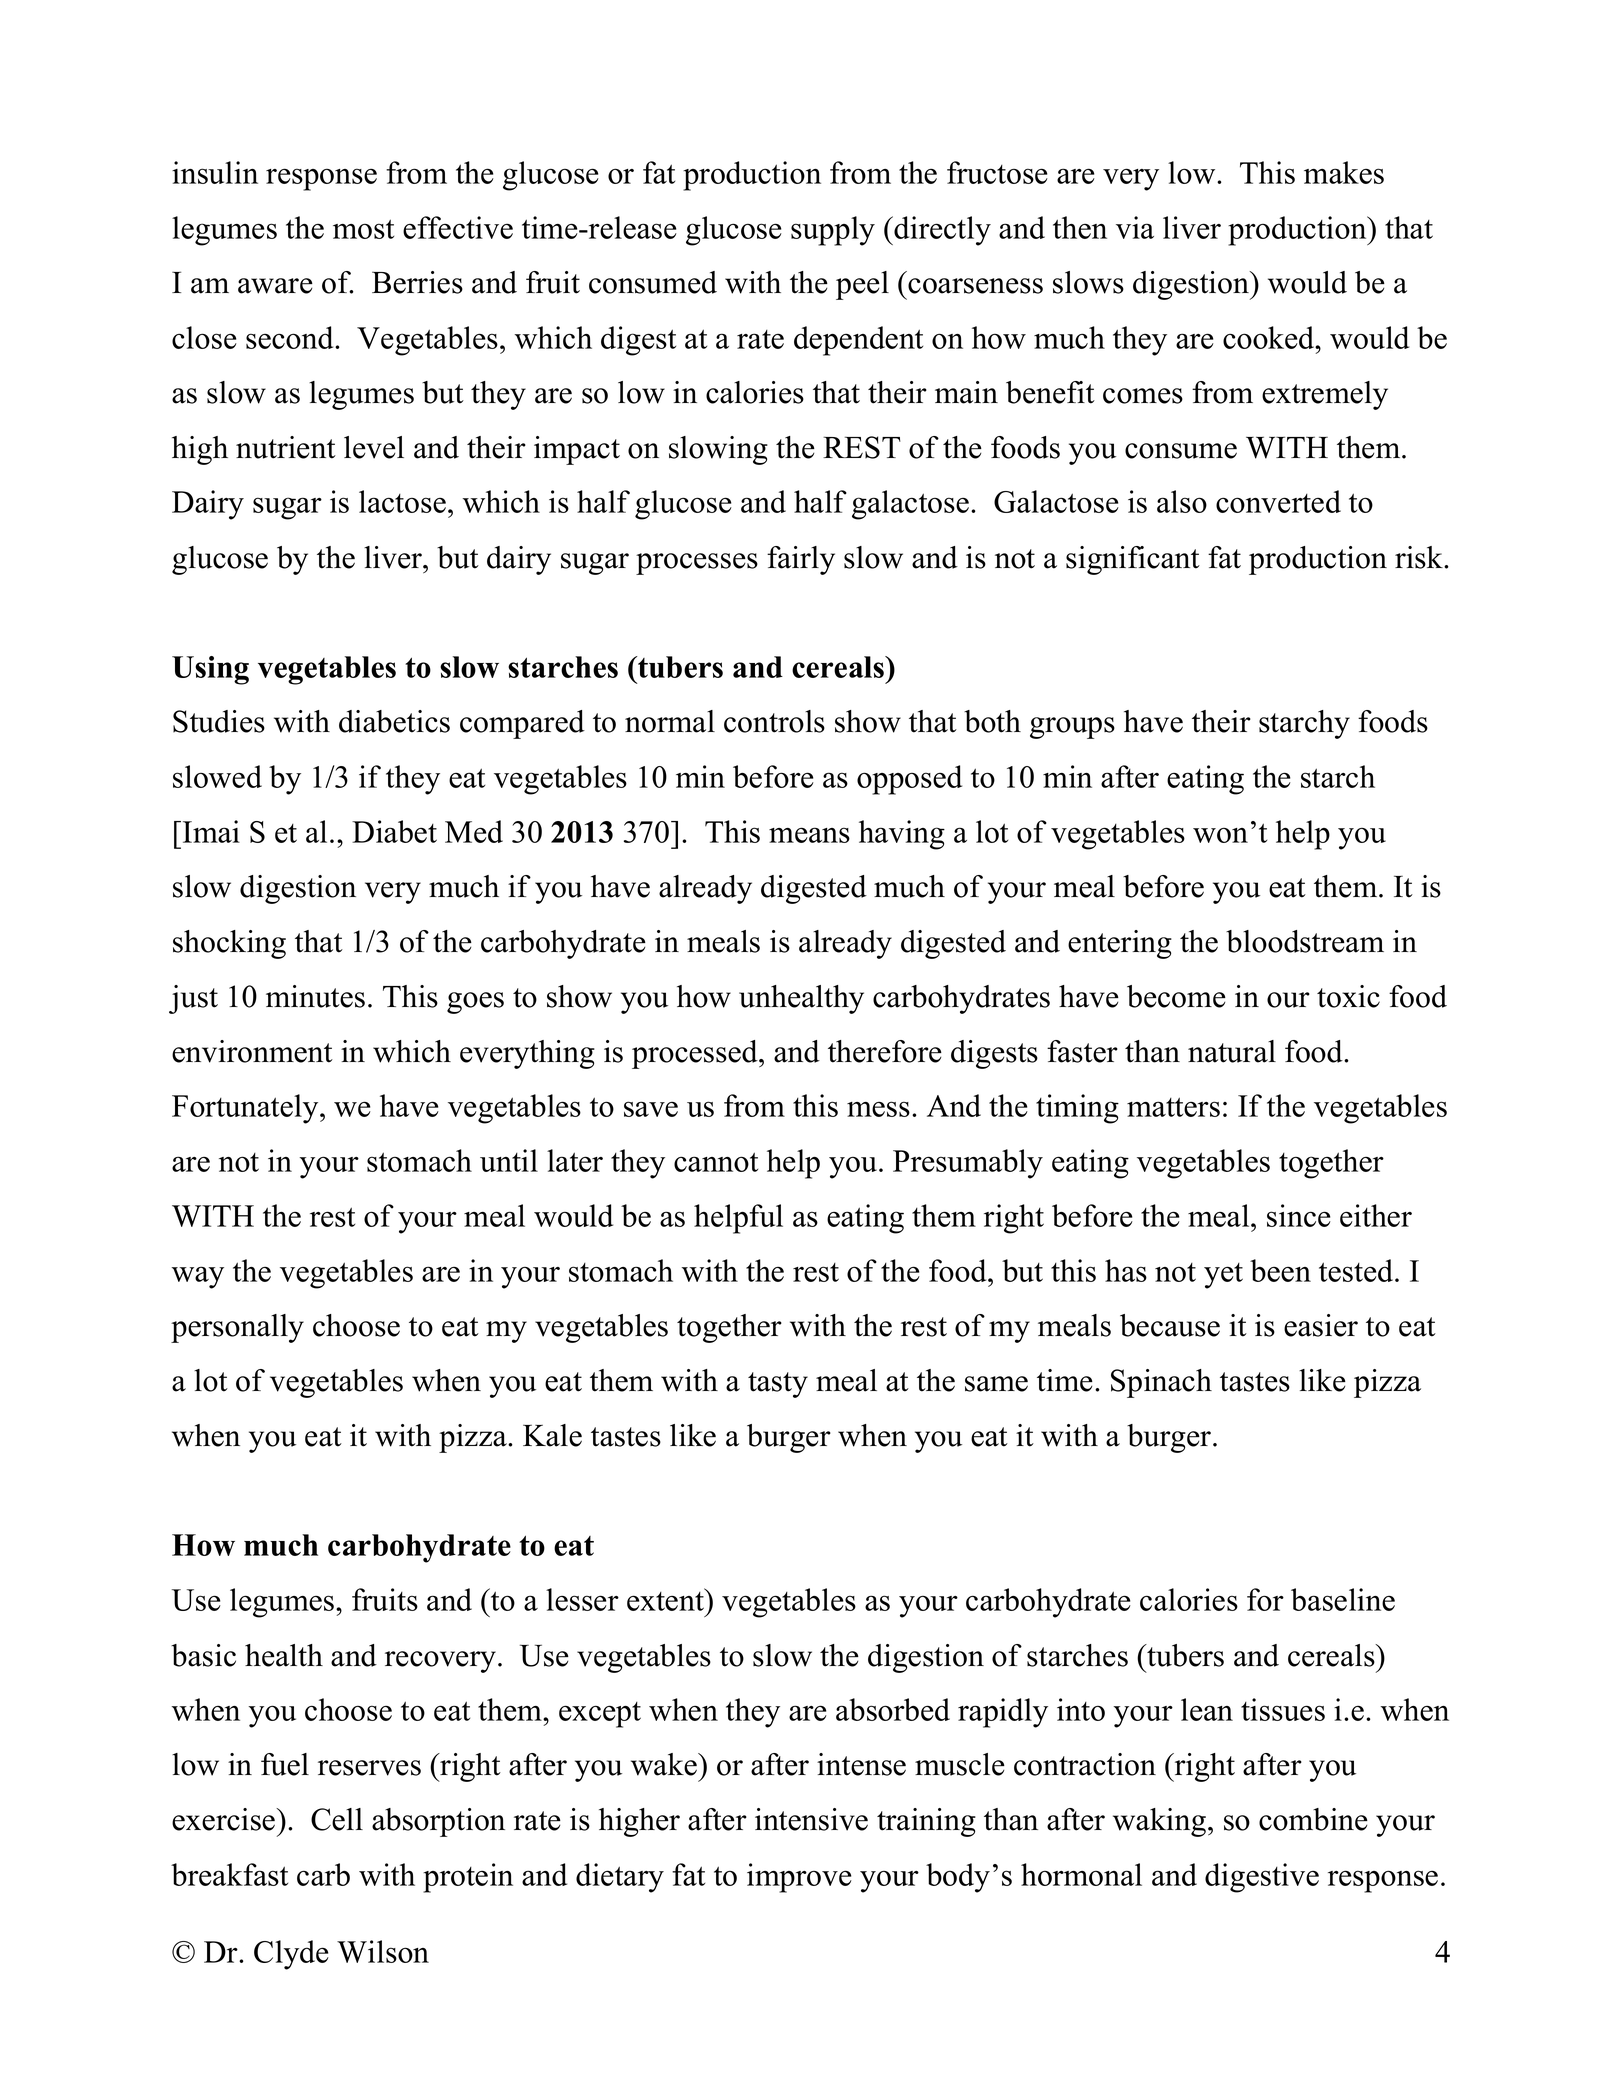  What do you see at coordinates (1344, 172) in the document?
I see `makes` at bounding box center [1344, 172].
